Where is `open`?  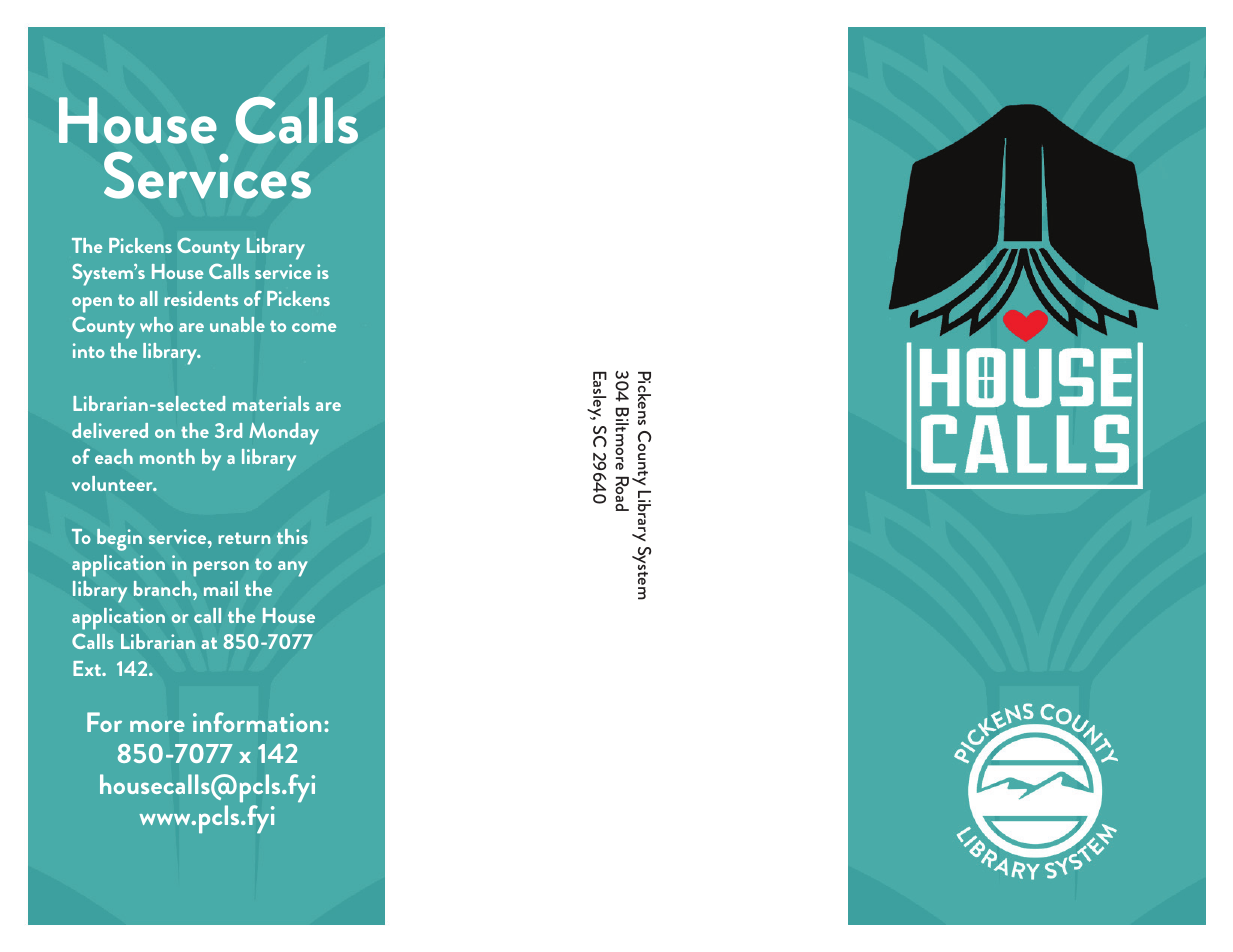
open is located at coordinates (92, 305).
